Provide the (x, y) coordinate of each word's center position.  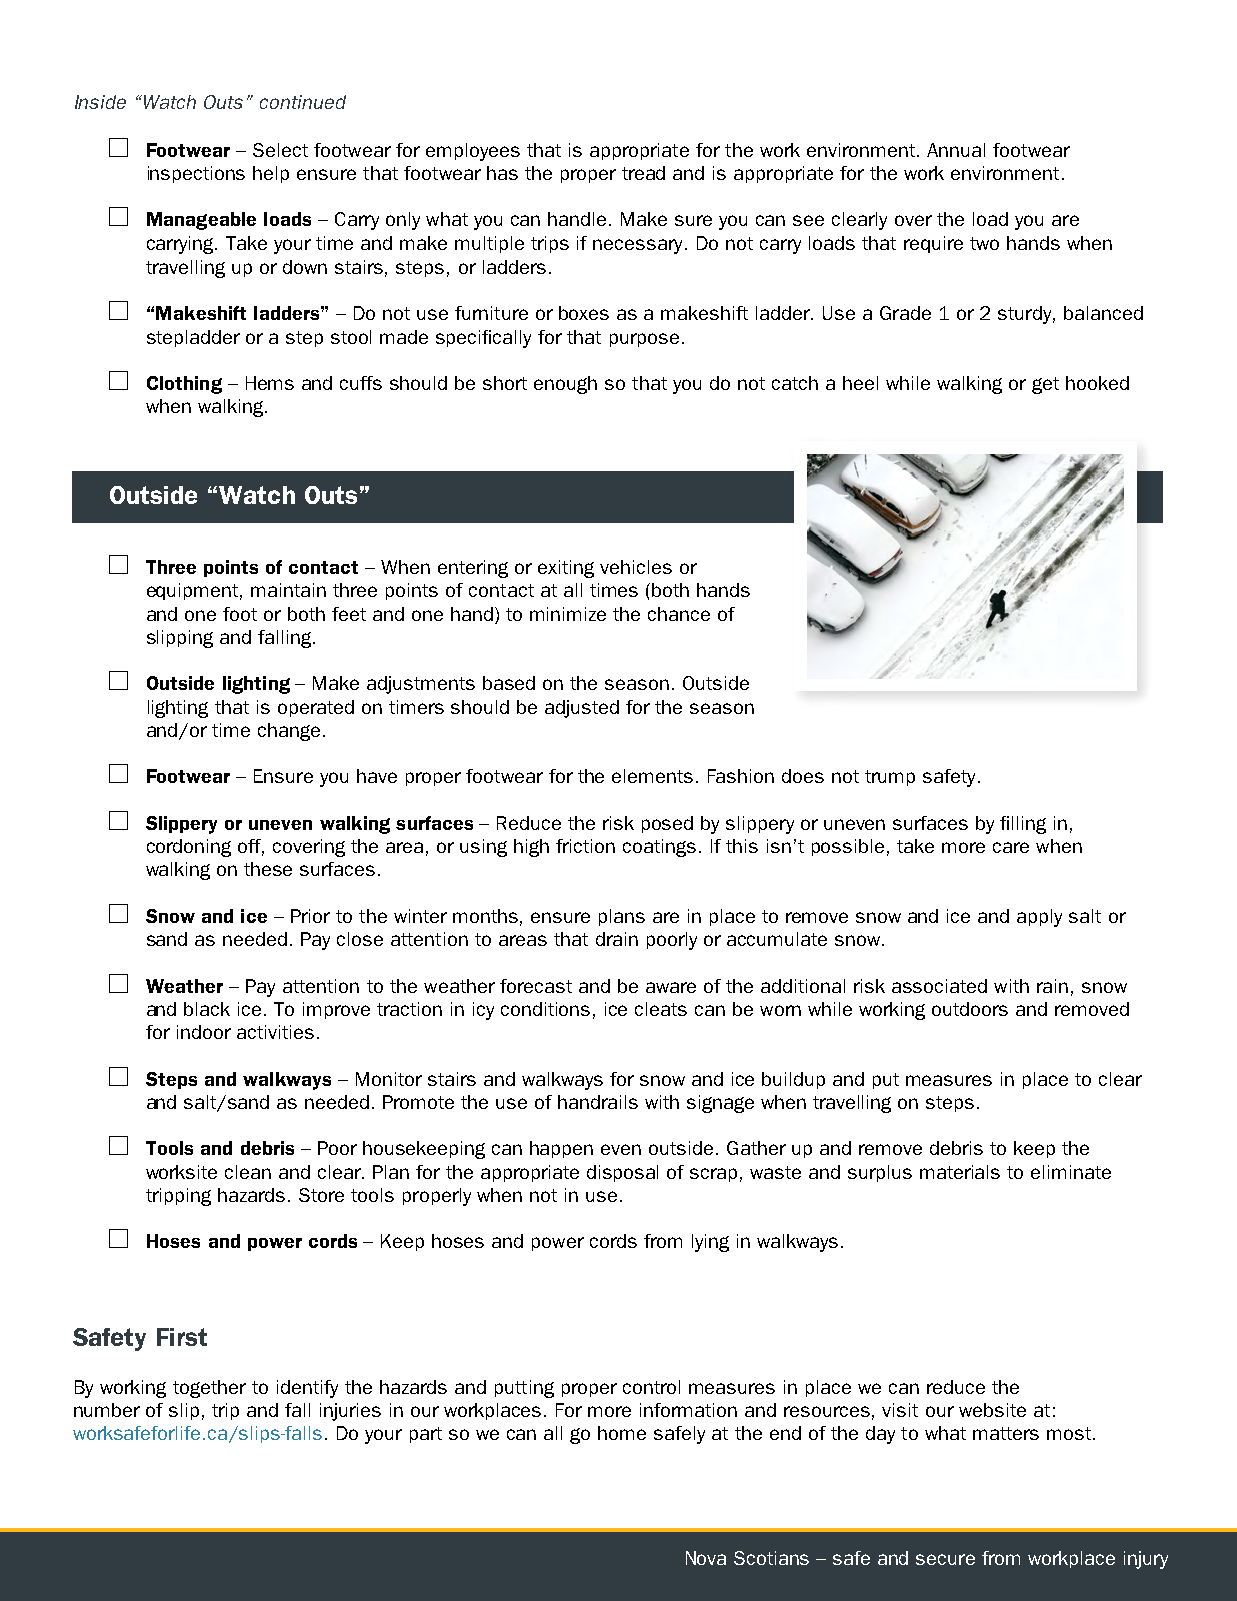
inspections (196, 174)
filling (1023, 825)
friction (585, 846)
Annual (956, 150)
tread (643, 173)
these (268, 869)
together (209, 1389)
